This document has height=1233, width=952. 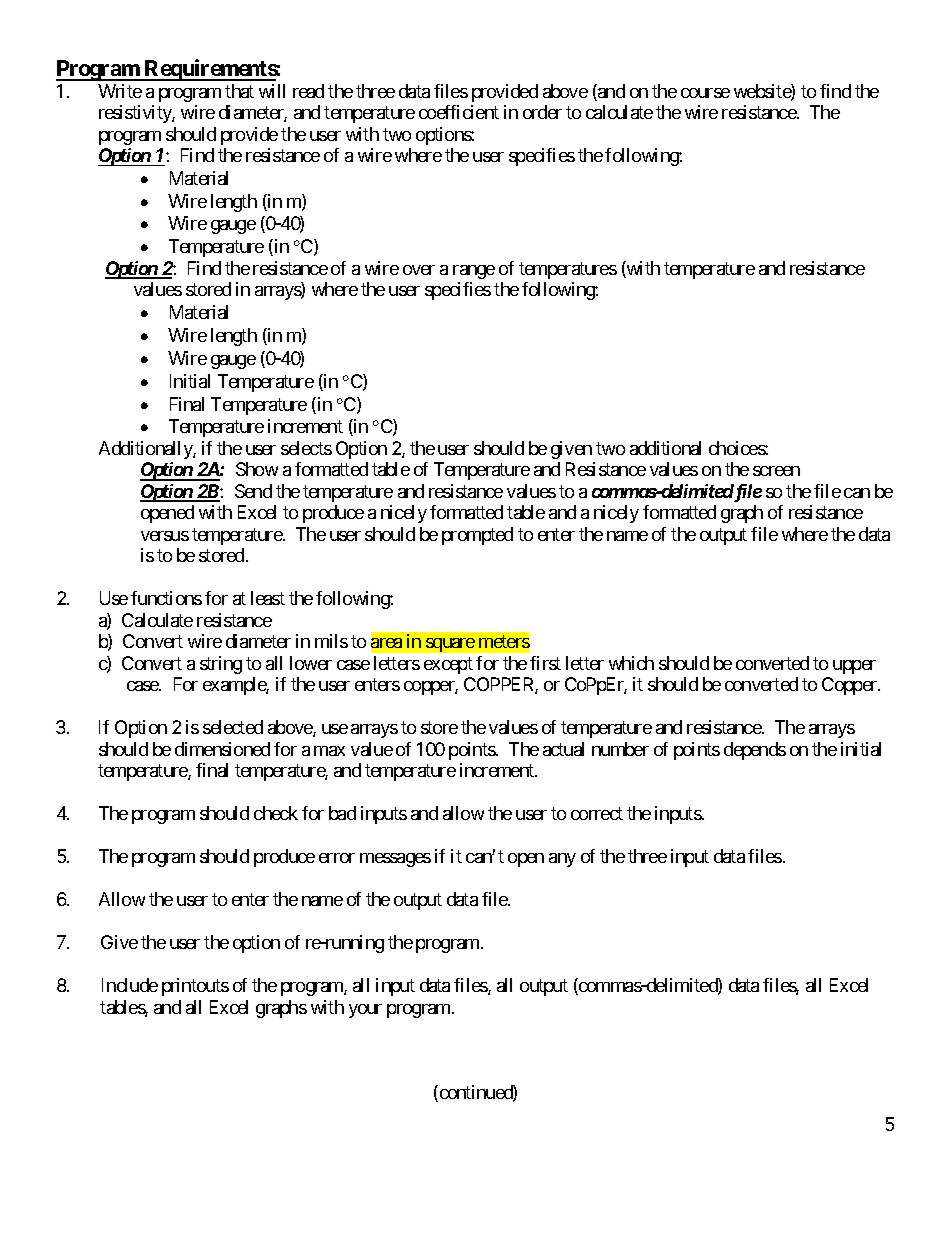 I want to click on that, so click(x=239, y=91).
